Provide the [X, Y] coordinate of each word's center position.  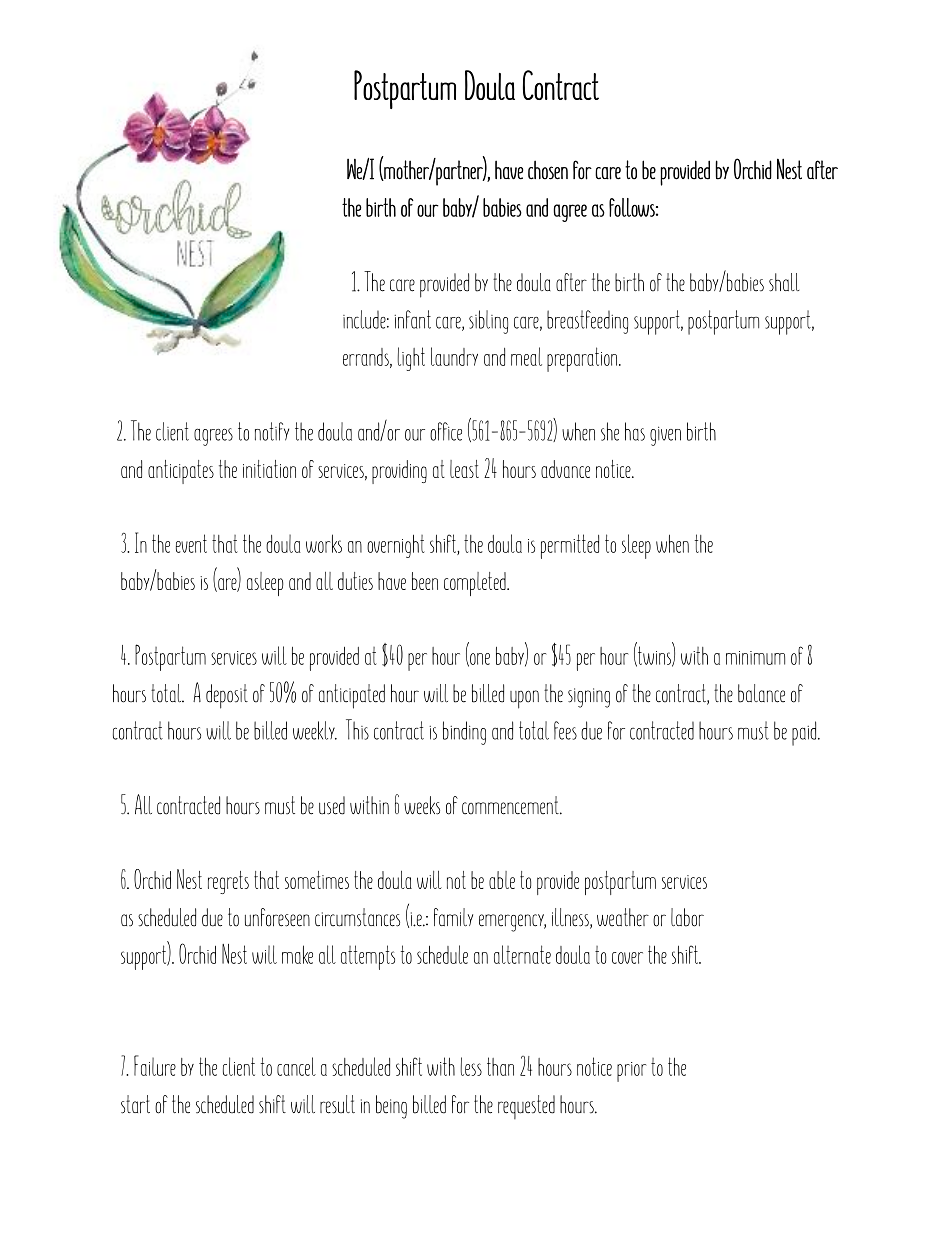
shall [784, 282]
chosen [548, 170]
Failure [155, 1065]
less [471, 1066]
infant [412, 319]
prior [631, 1072]
